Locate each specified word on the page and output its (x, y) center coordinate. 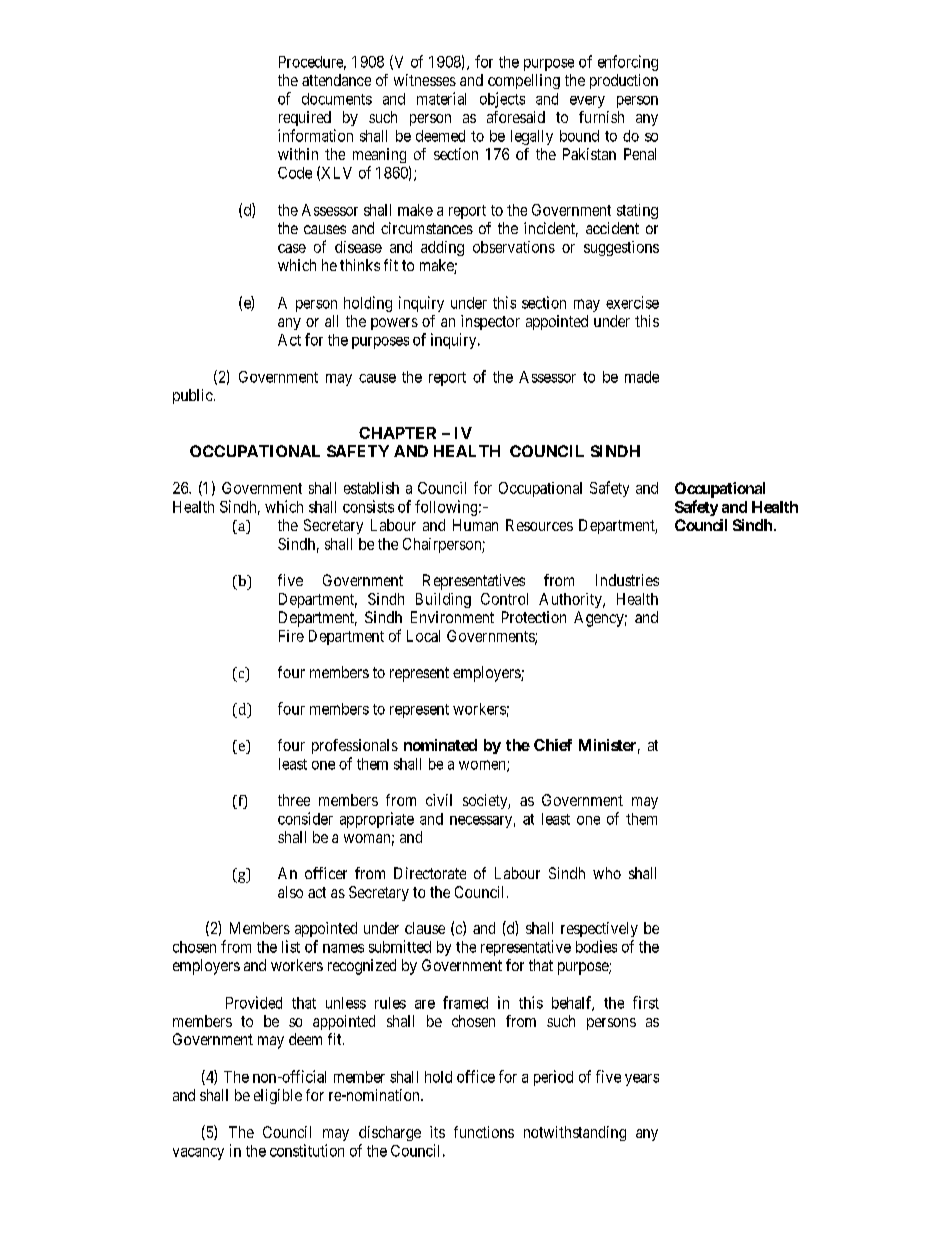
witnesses (425, 80)
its (437, 1132)
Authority (571, 600)
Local (423, 636)
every (587, 102)
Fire (291, 636)
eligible (278, 1096)
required (305, 118)
